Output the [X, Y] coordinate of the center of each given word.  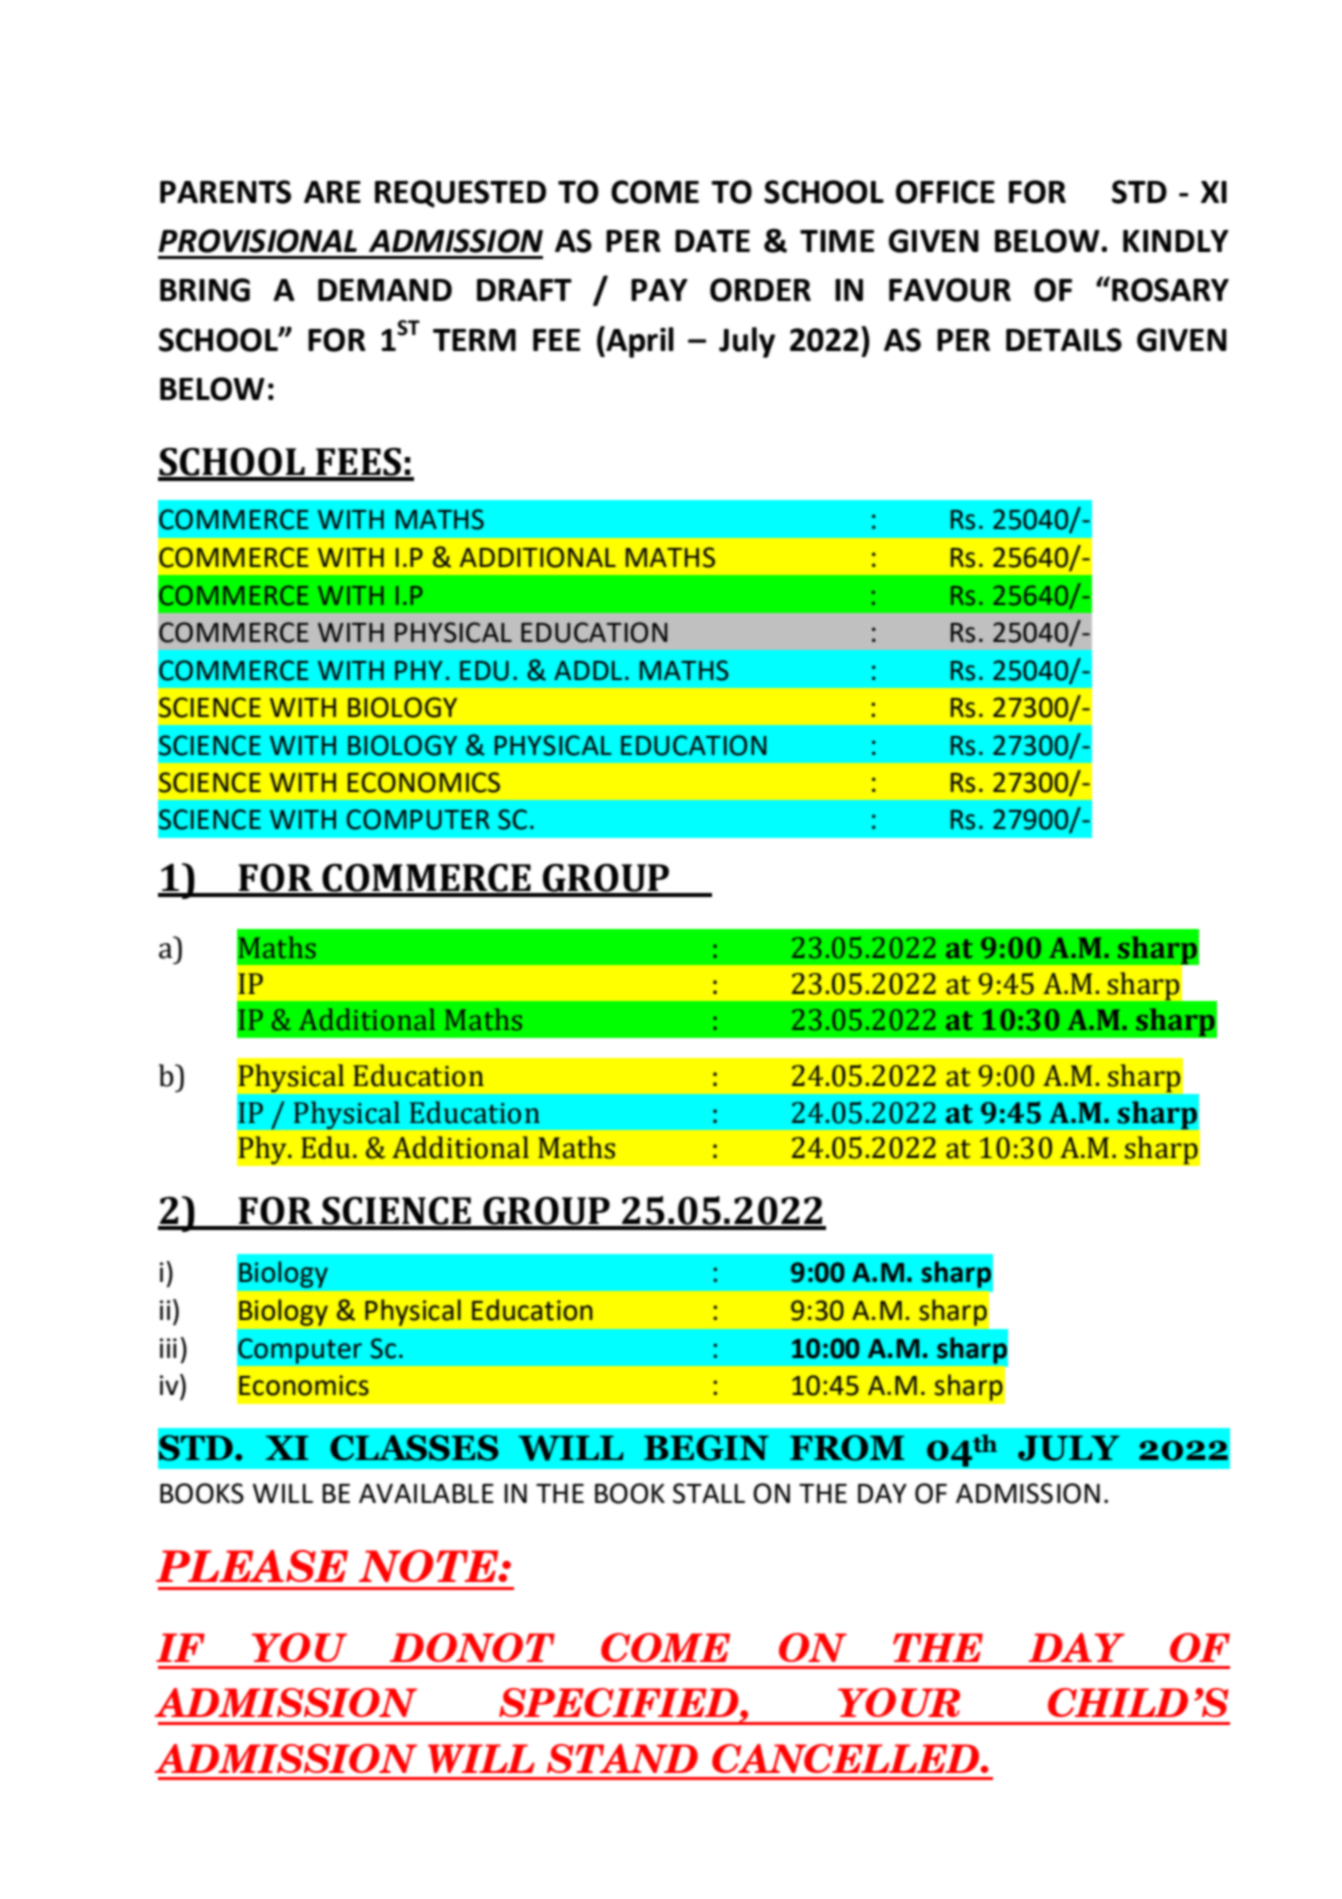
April [639, 342]
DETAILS [1064, 340]
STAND [622, 1758]
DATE [712, 241]
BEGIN [706, 1448]
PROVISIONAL [258, 241]
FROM [847, 1448]
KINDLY [1176, 241]
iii [168, 1348]
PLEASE [252, 1566]
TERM [474, 340]
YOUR [899, 1702]
